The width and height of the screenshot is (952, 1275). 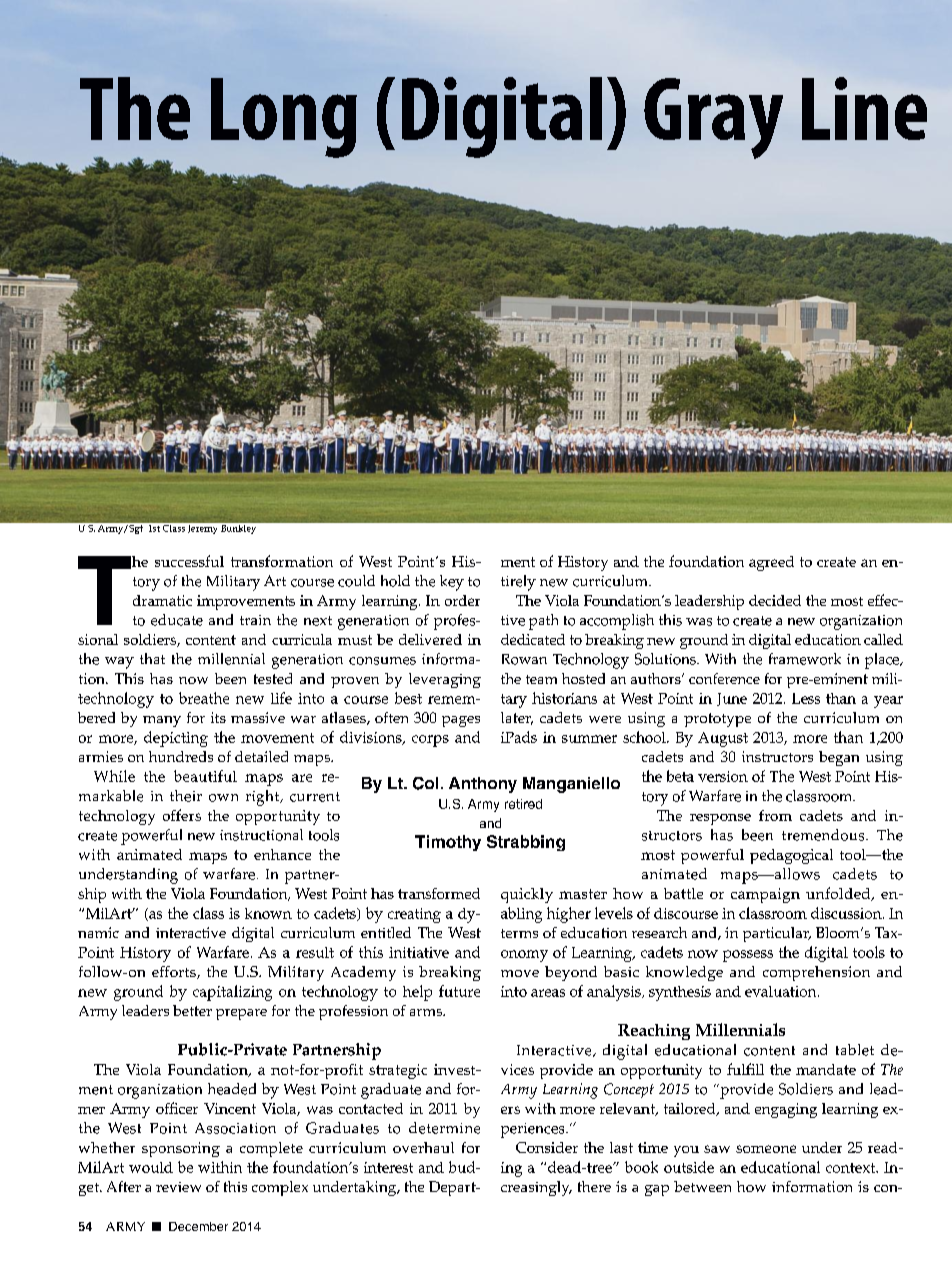 What do you see at coordinates (395, 581) in the screenshot?
I see `hold` at bounding box center [395, 581].
